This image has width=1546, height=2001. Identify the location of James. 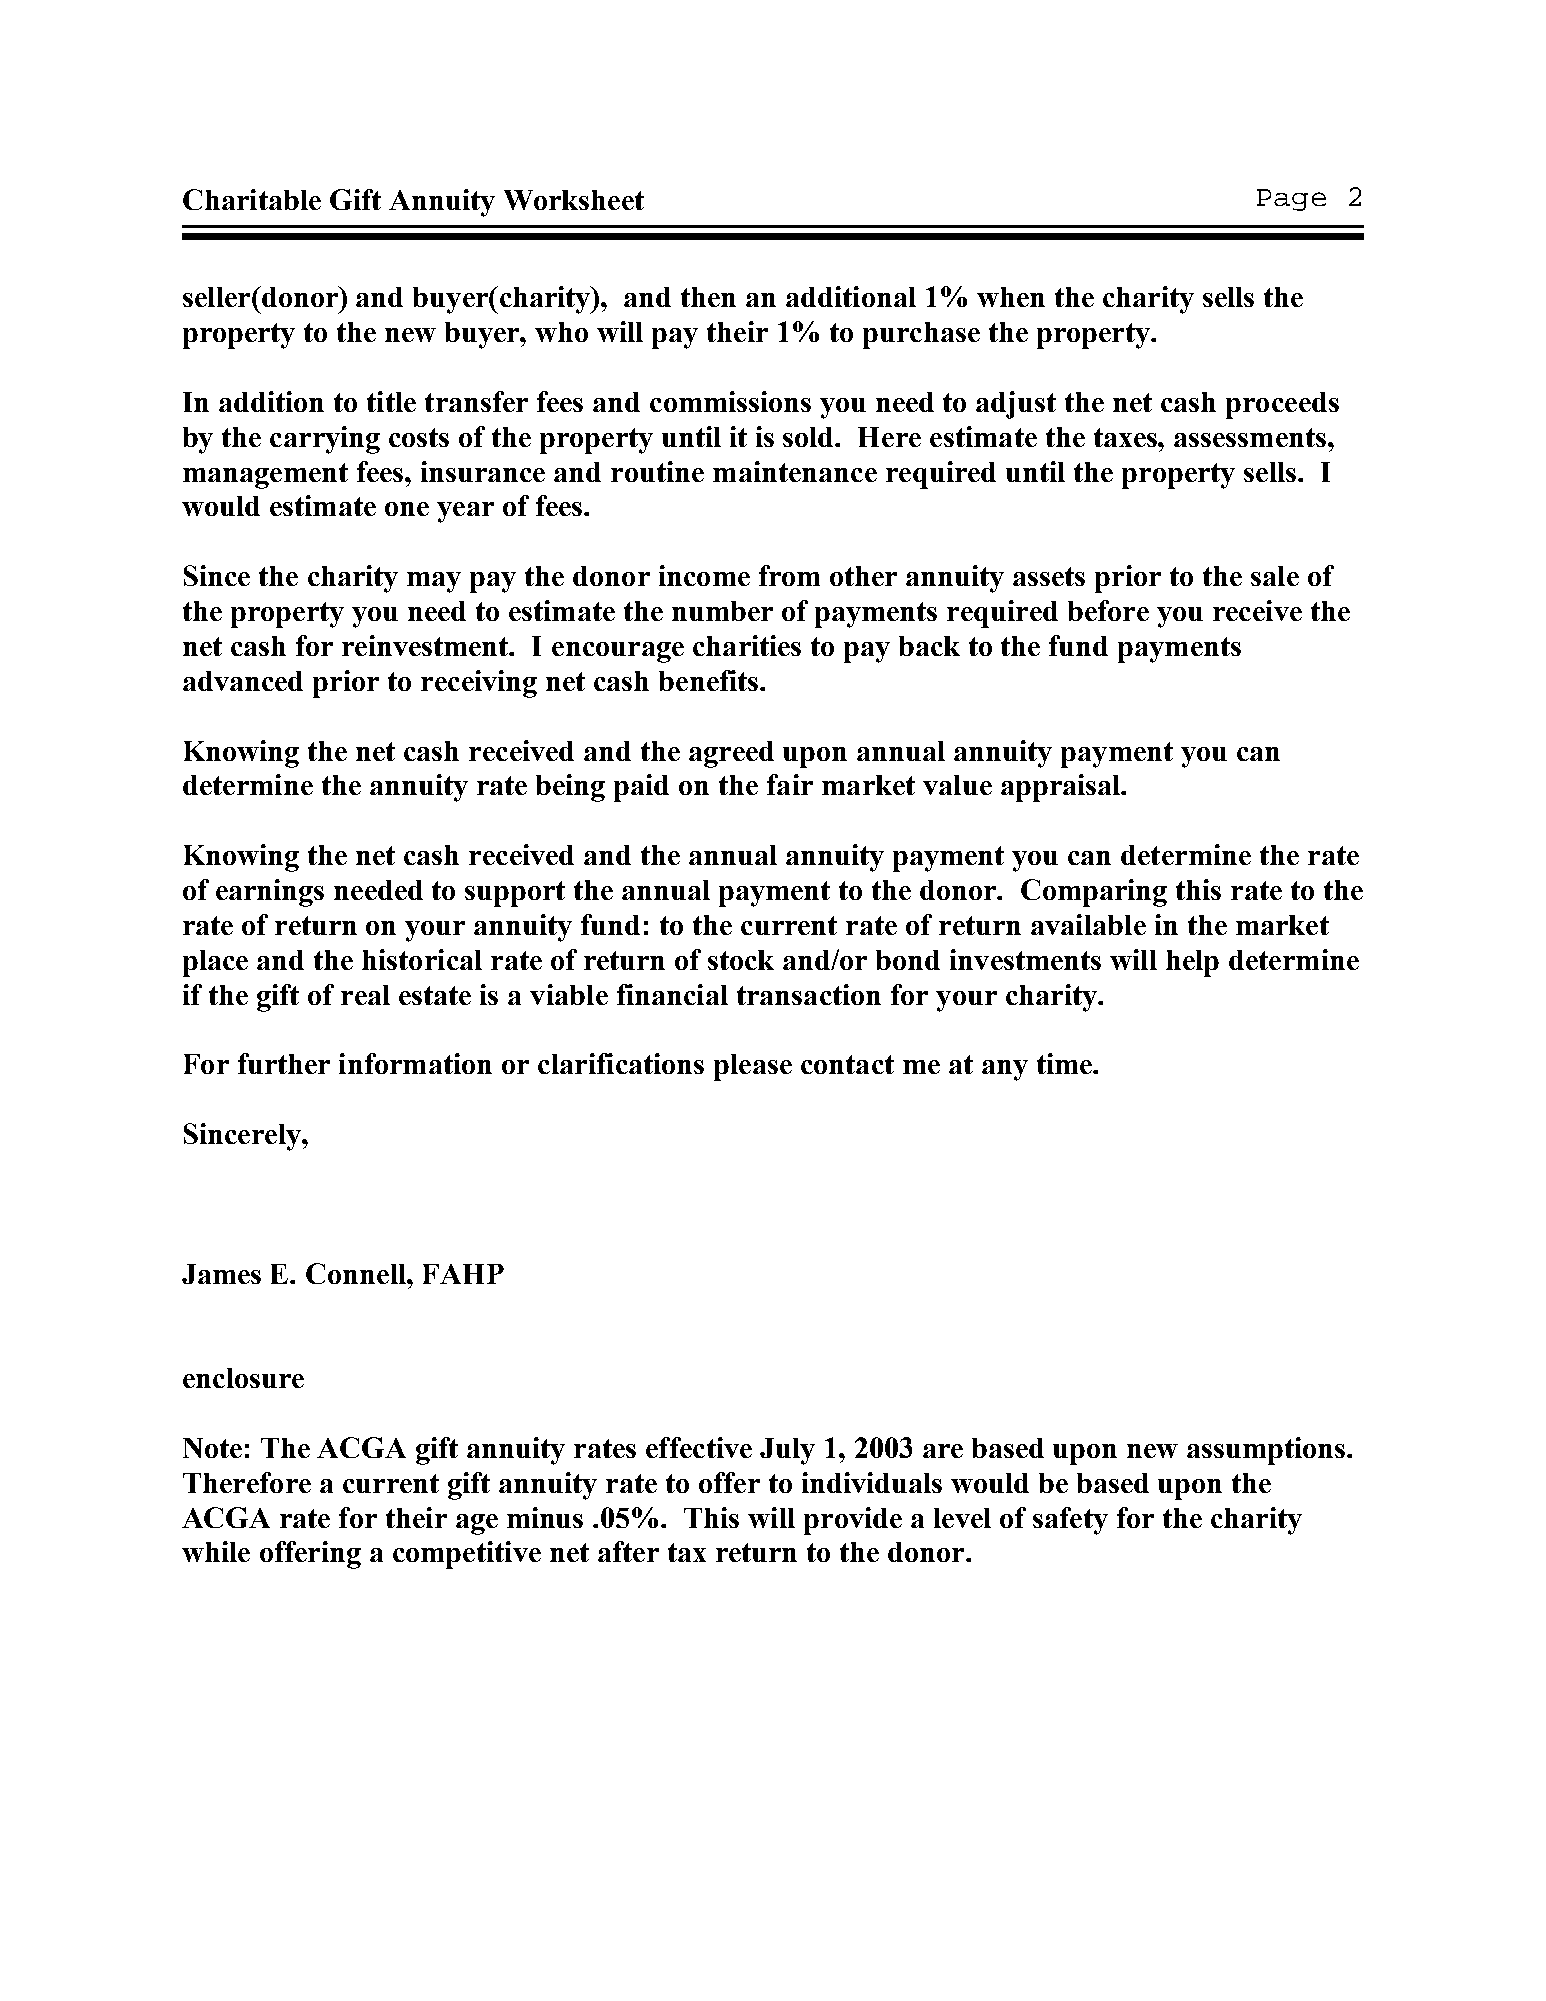
(221, 1274).
